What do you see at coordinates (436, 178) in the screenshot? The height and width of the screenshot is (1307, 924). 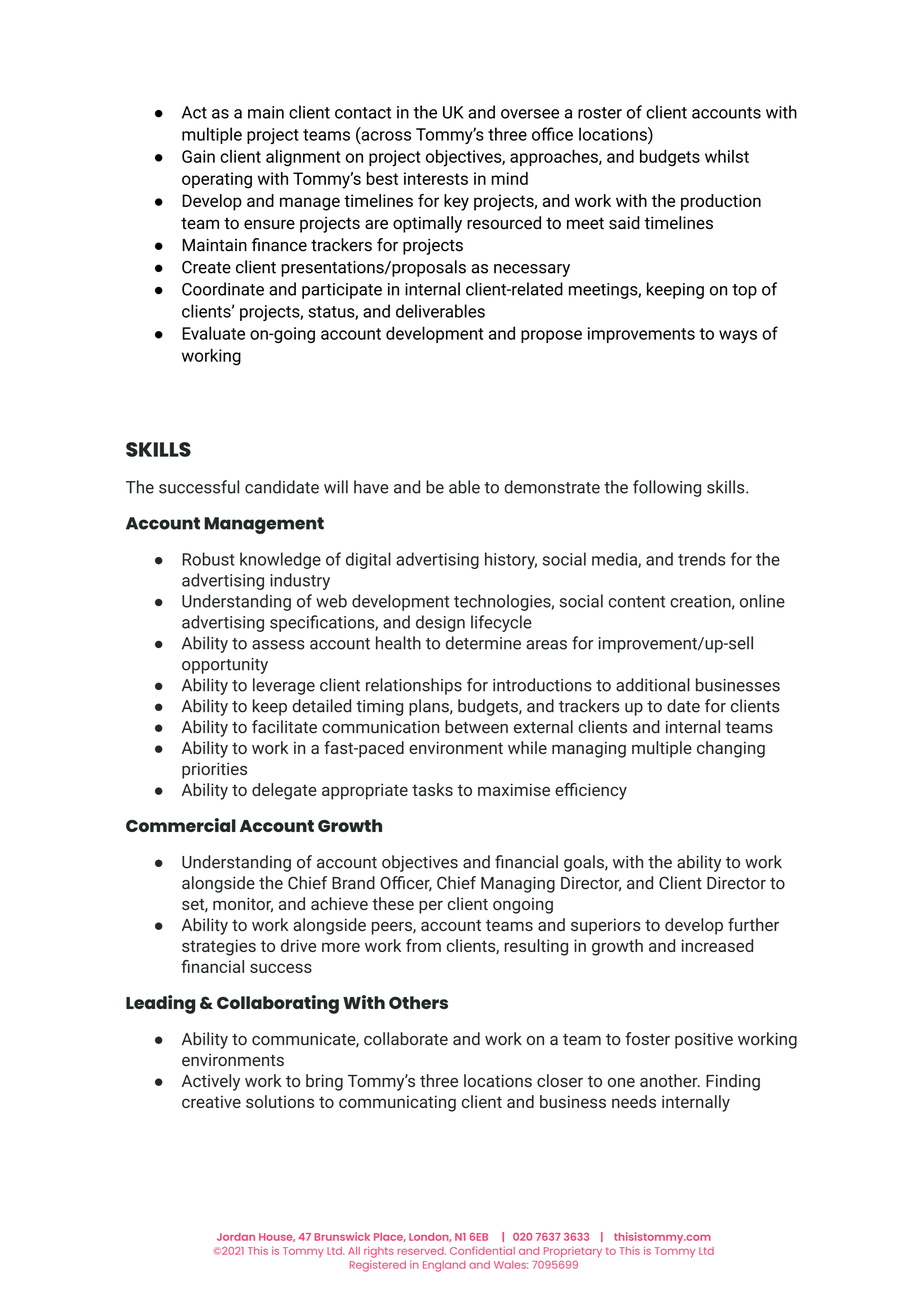 I see `interests` at bounding box center [436, 178].
